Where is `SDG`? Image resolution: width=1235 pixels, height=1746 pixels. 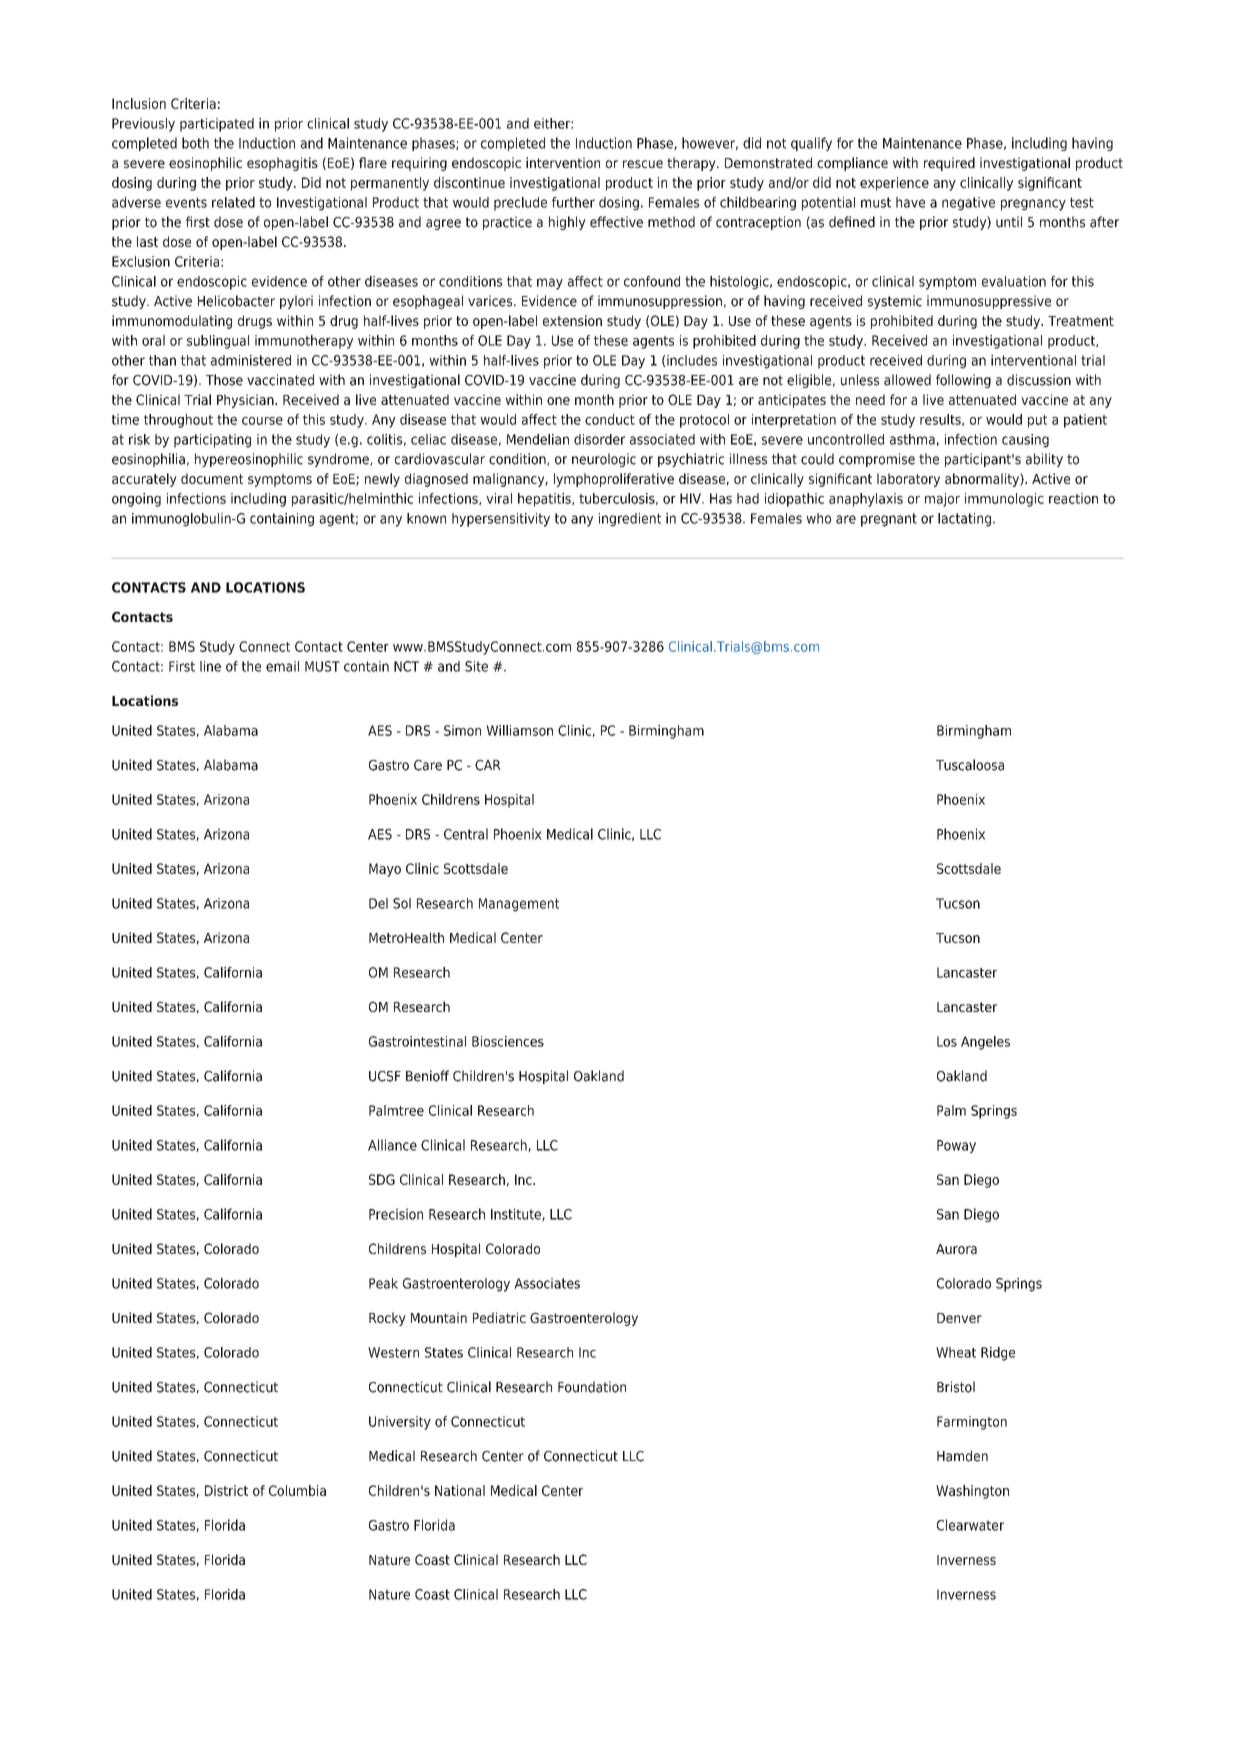
SDG is located at coordinates (382, 1179).
